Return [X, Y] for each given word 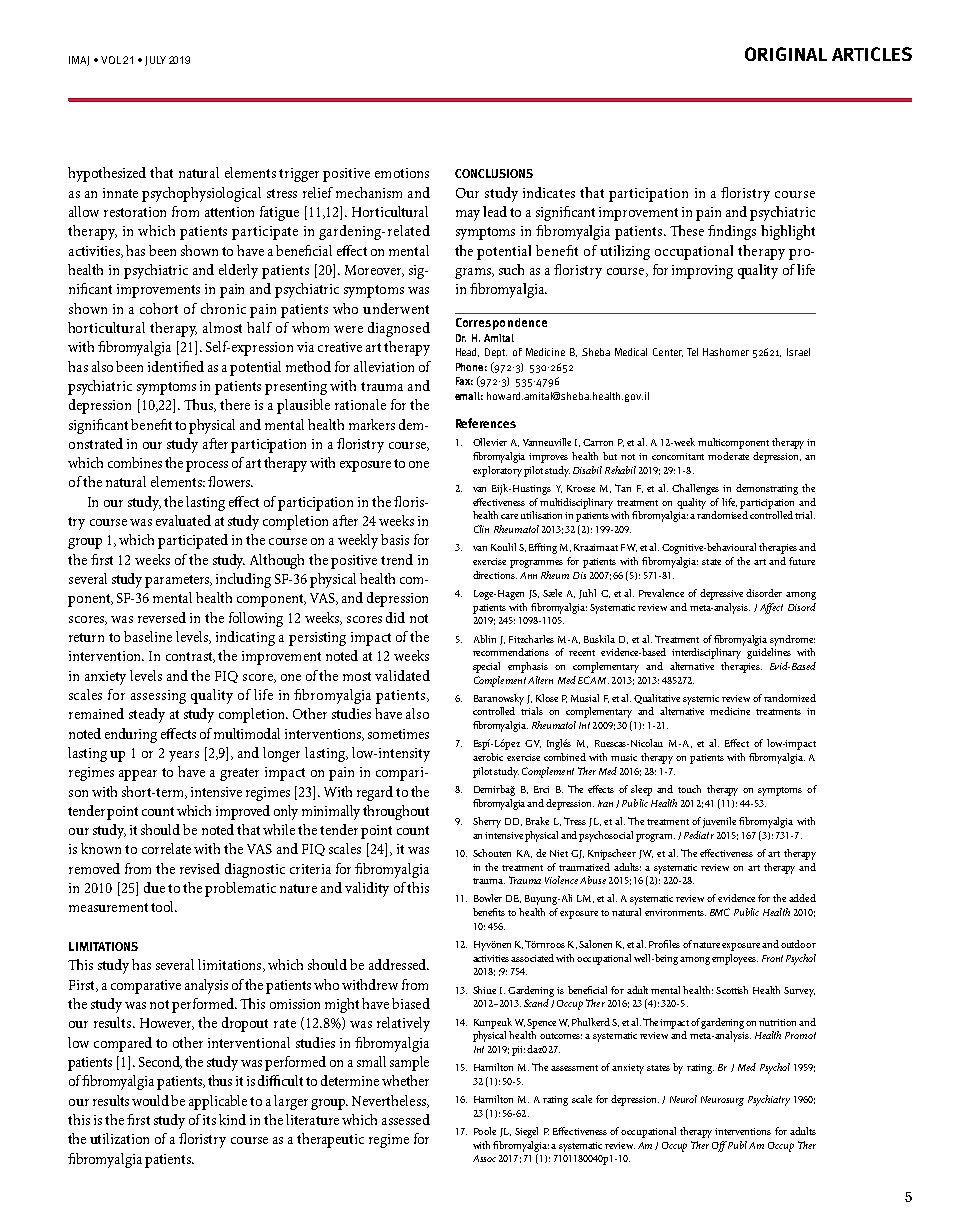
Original [786, 54]
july [155, 61]
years [184, 756]
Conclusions [494, 173]
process [207, 466]
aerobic [488, 757]
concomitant [678, 456]
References [486, 423]
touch [689, 789]
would [150, 1100]
